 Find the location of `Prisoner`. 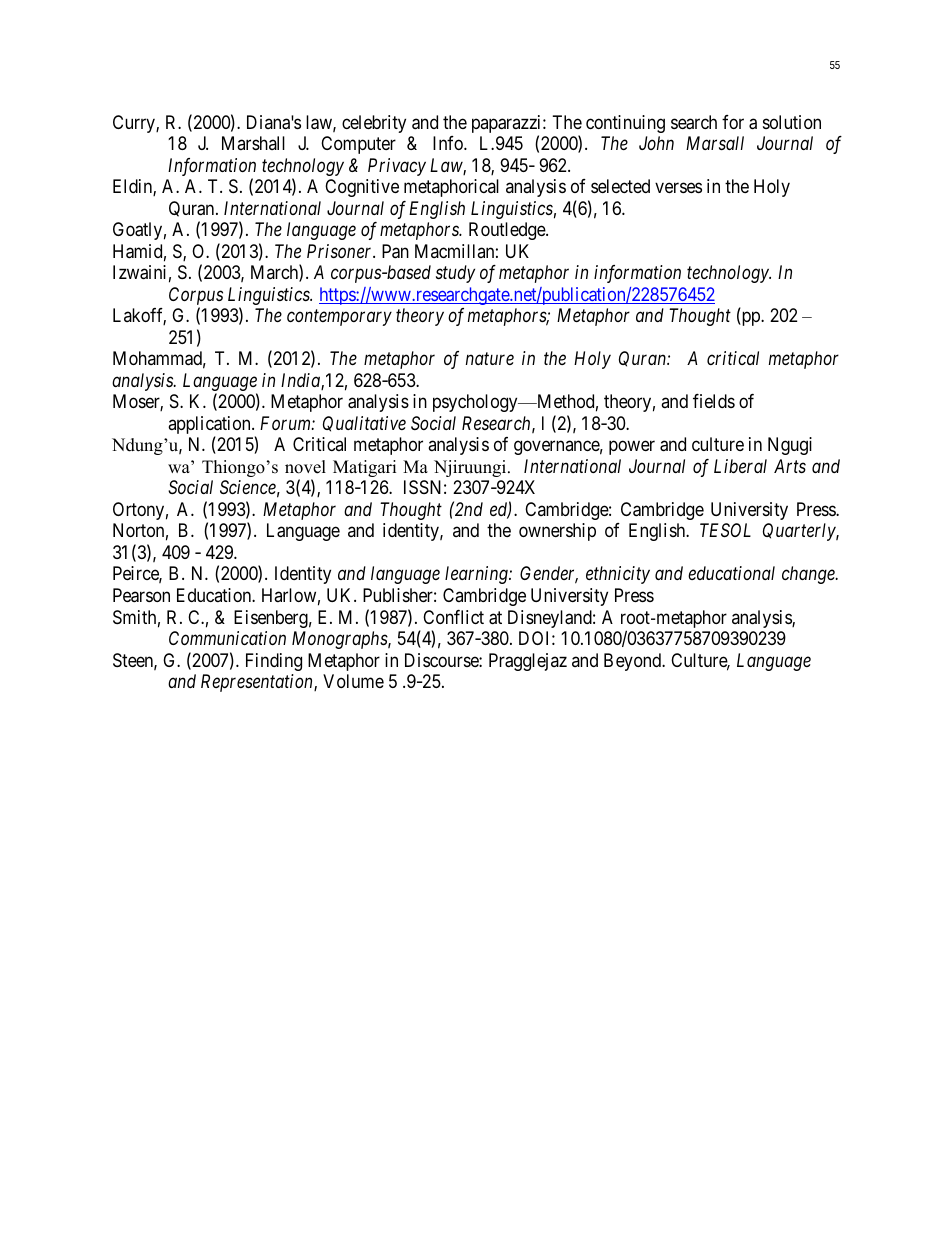

Prisoner is located at coordinates (341, 251).
